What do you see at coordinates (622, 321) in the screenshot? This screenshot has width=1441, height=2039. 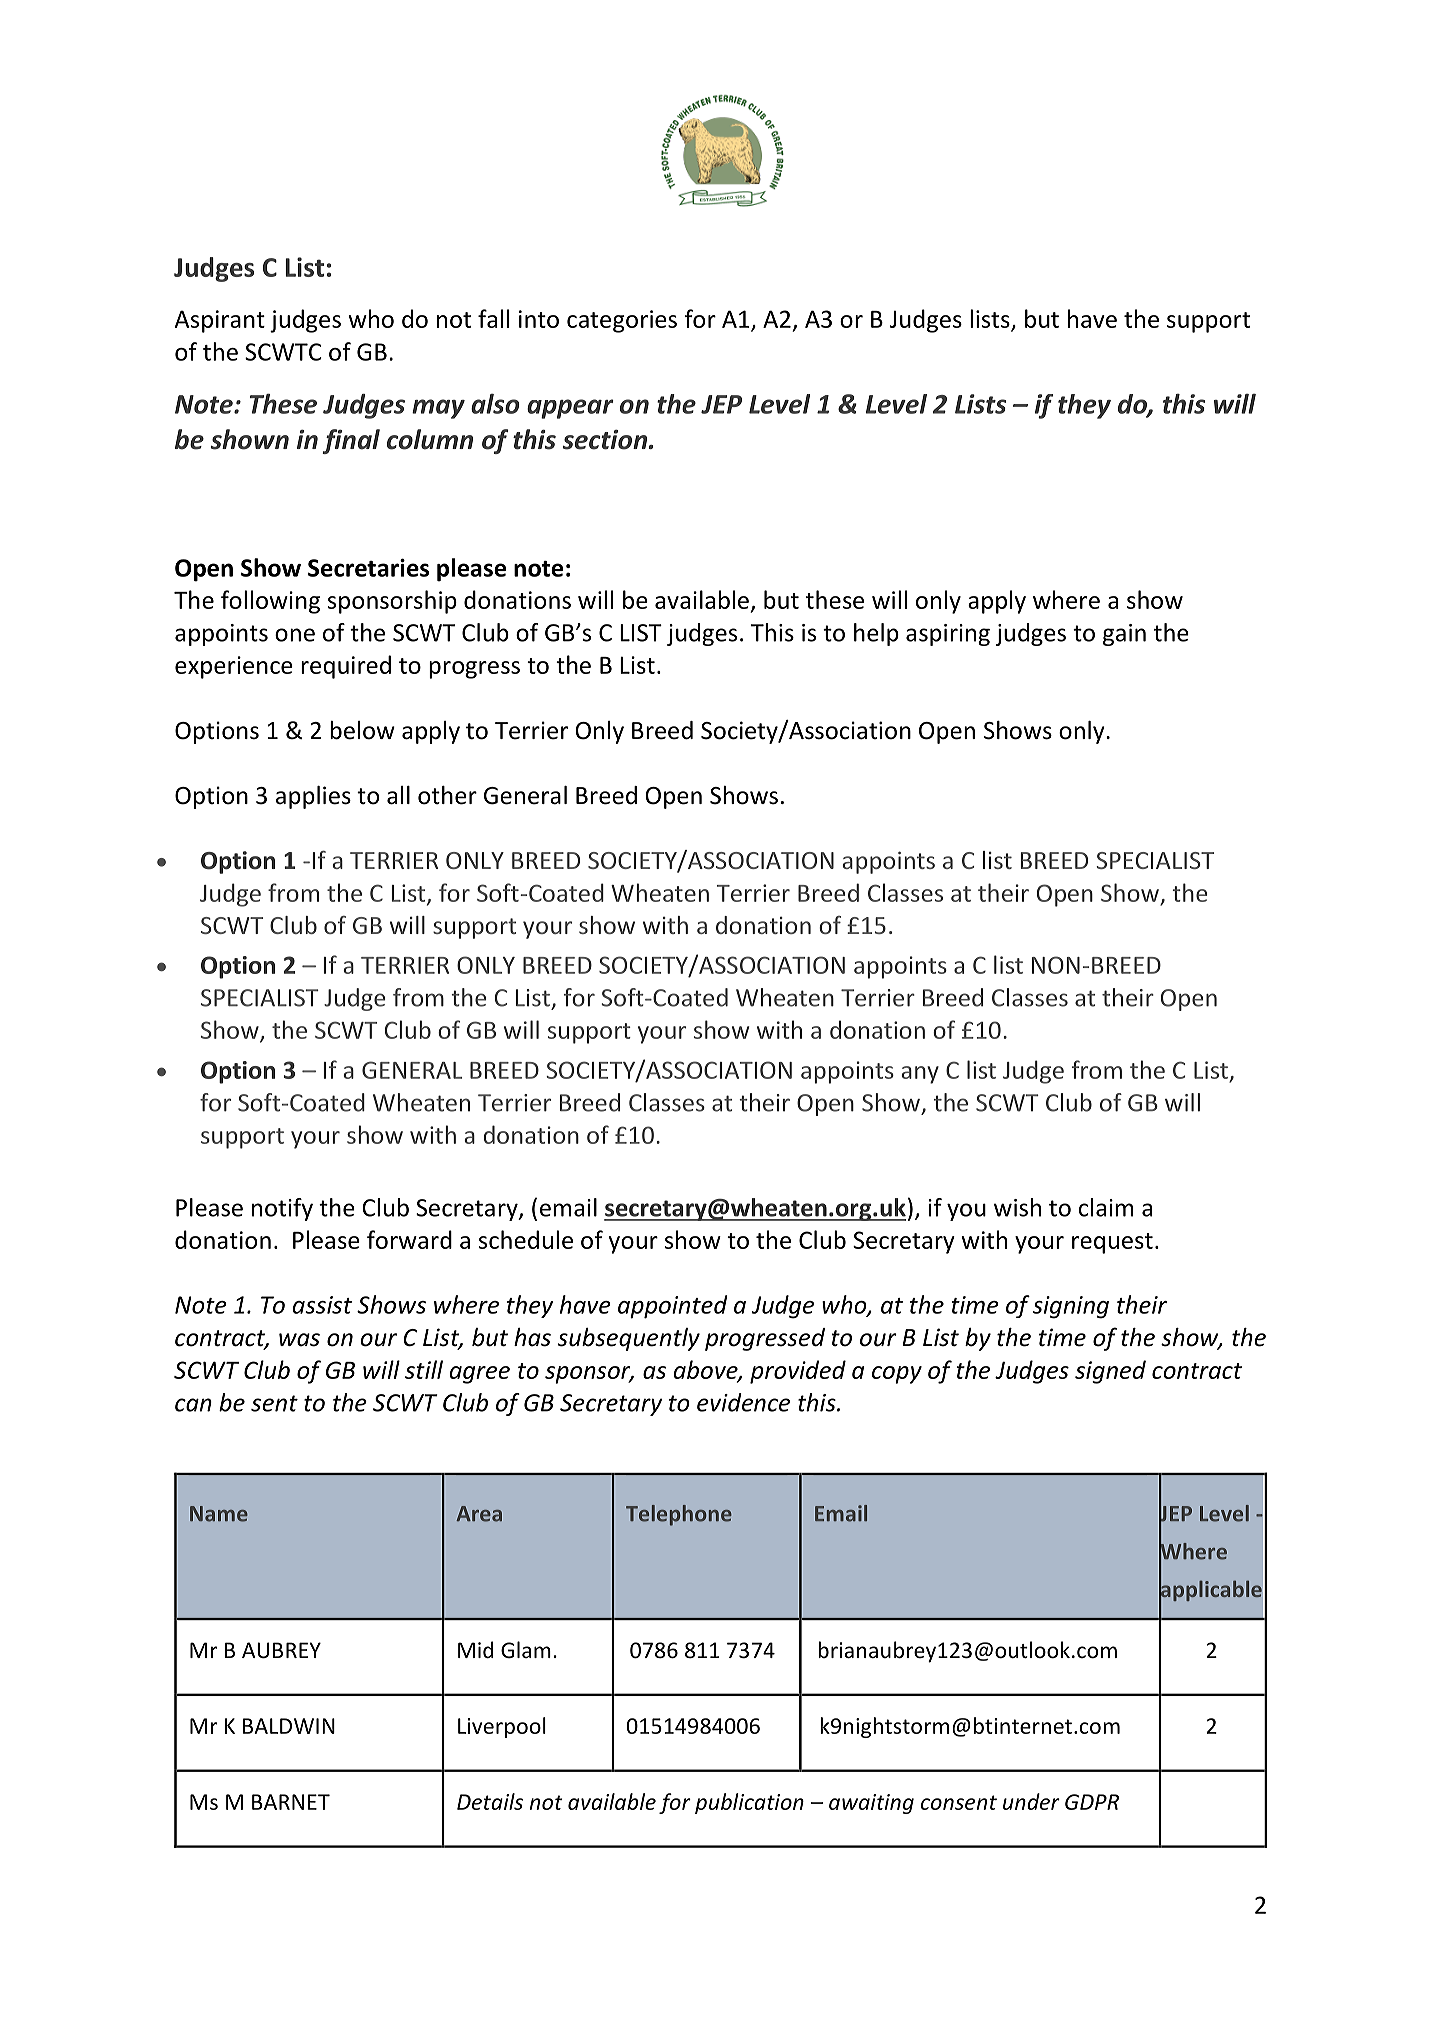 I see `categories` at bounding box center [622, 321].
